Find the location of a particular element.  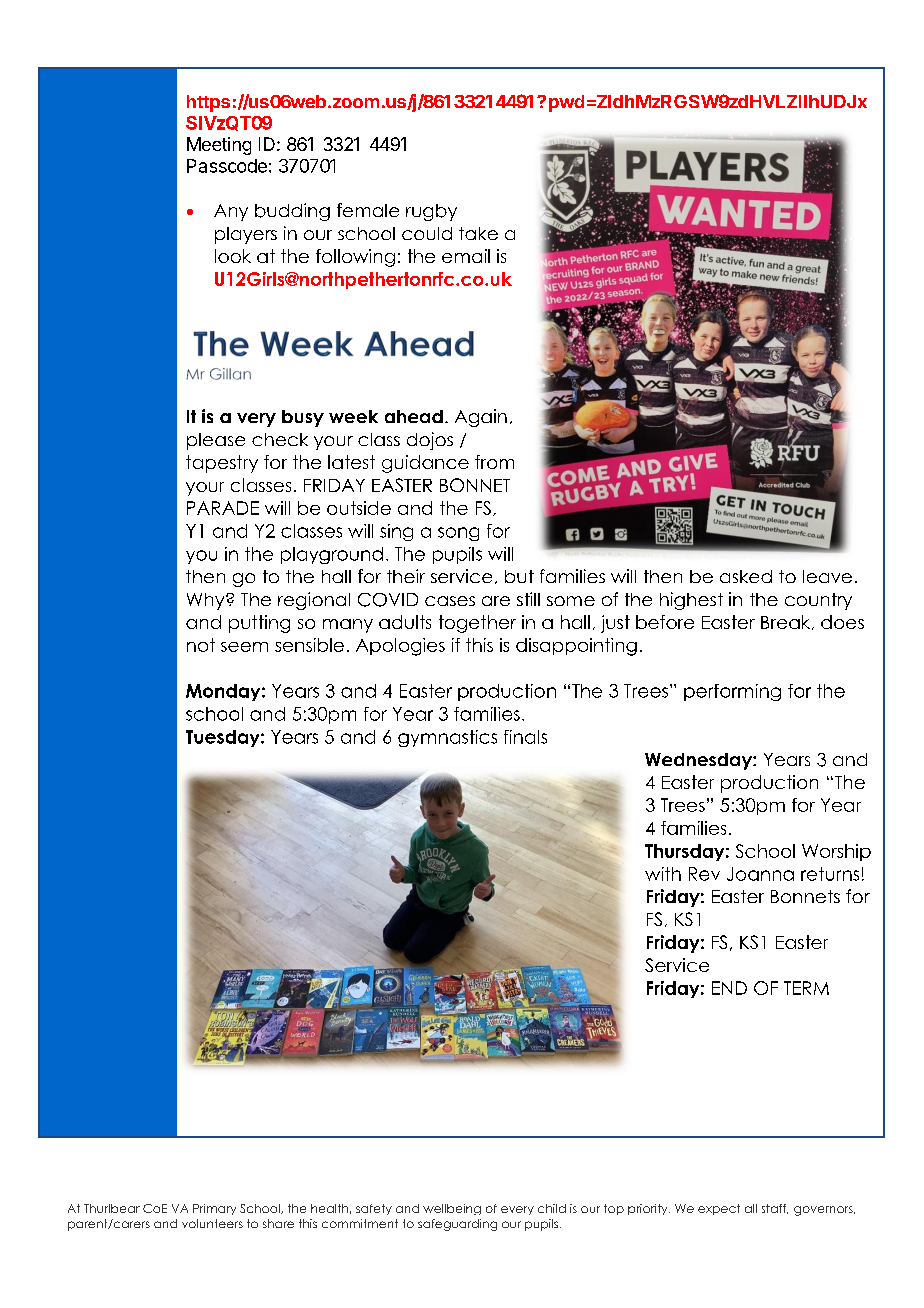

child is located at coordinates (552, 1208).
